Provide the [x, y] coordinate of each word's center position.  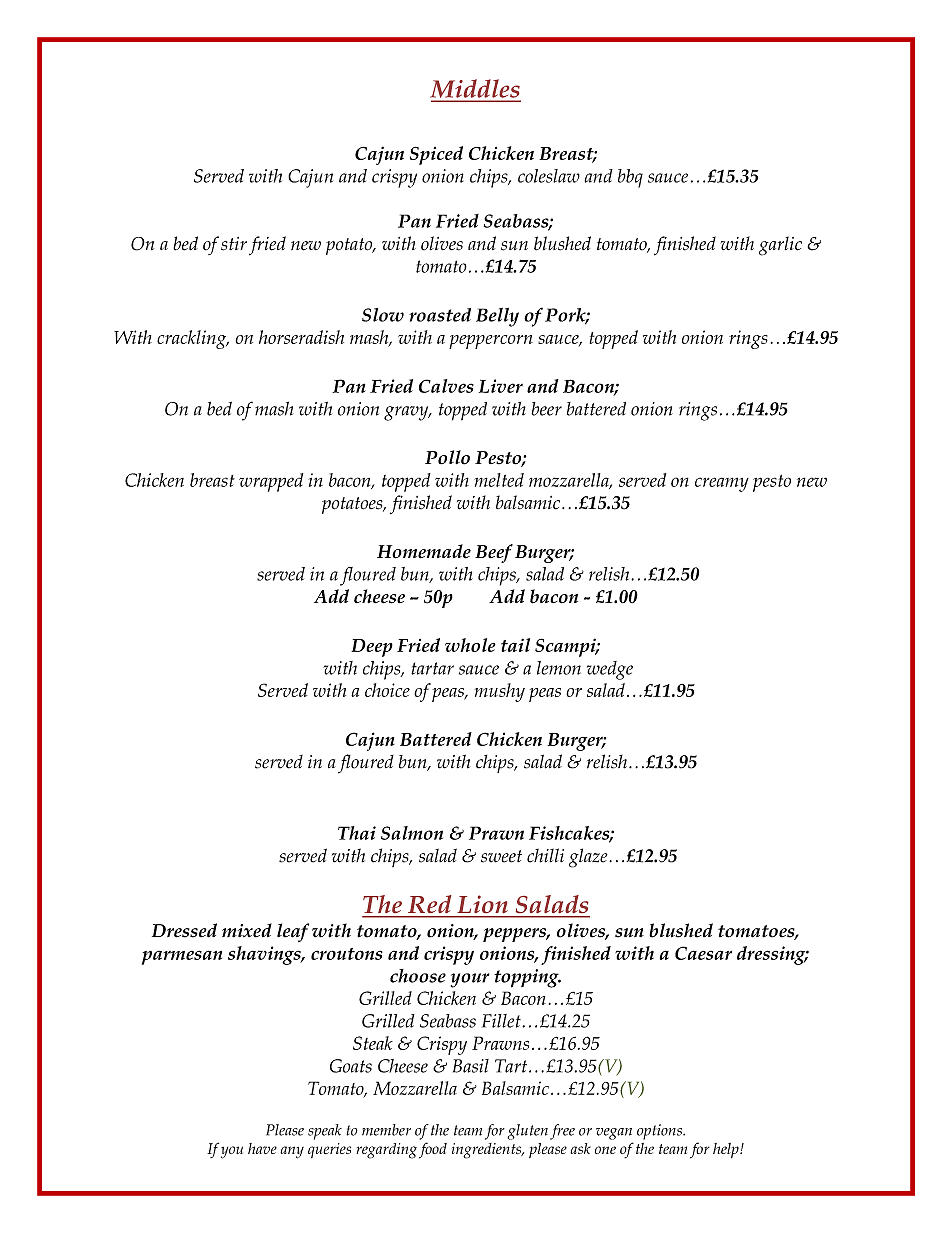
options [660, 1132]
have [262, 1148]
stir [234, 244]
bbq [630, 178]
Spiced [436, 155]
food [433, 1150]
